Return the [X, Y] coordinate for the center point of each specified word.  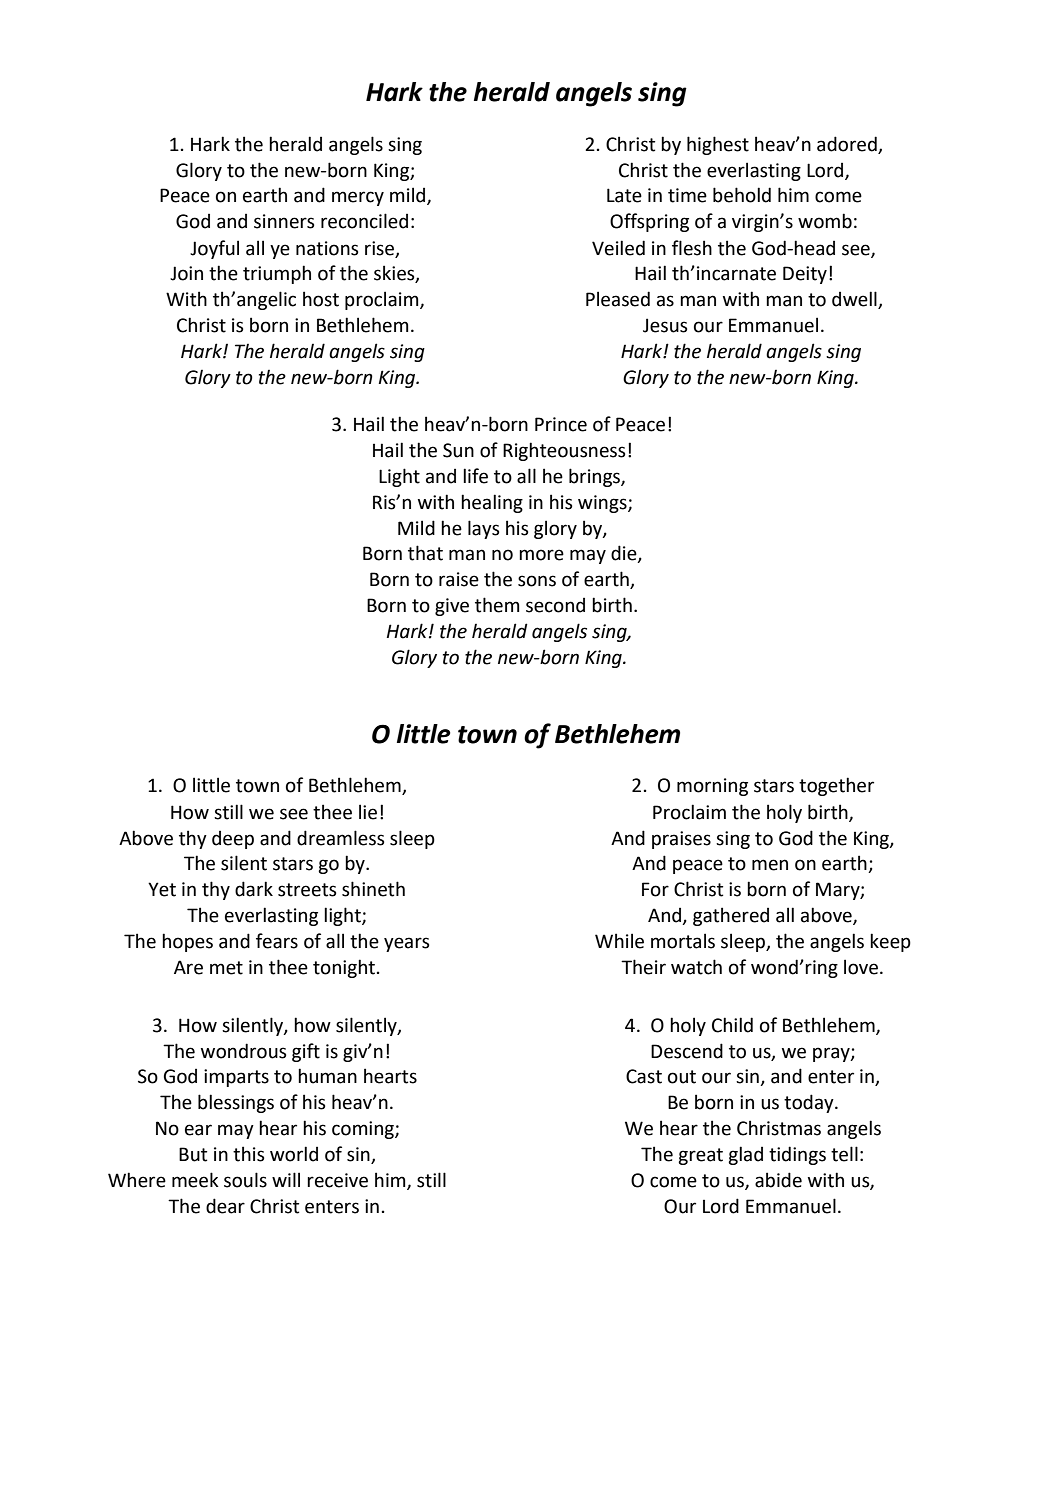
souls [245, 1180]
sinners [284, 221]
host [321, 299]
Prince [561, 424]
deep [233, 840]
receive [337, 1180]
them [497, 605]
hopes [187, 942]
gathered [731, 916]
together [836, 786]
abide [778, 1180]
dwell [855, 300]
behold [742, 195]
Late [624, 195]
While [619, 941]
